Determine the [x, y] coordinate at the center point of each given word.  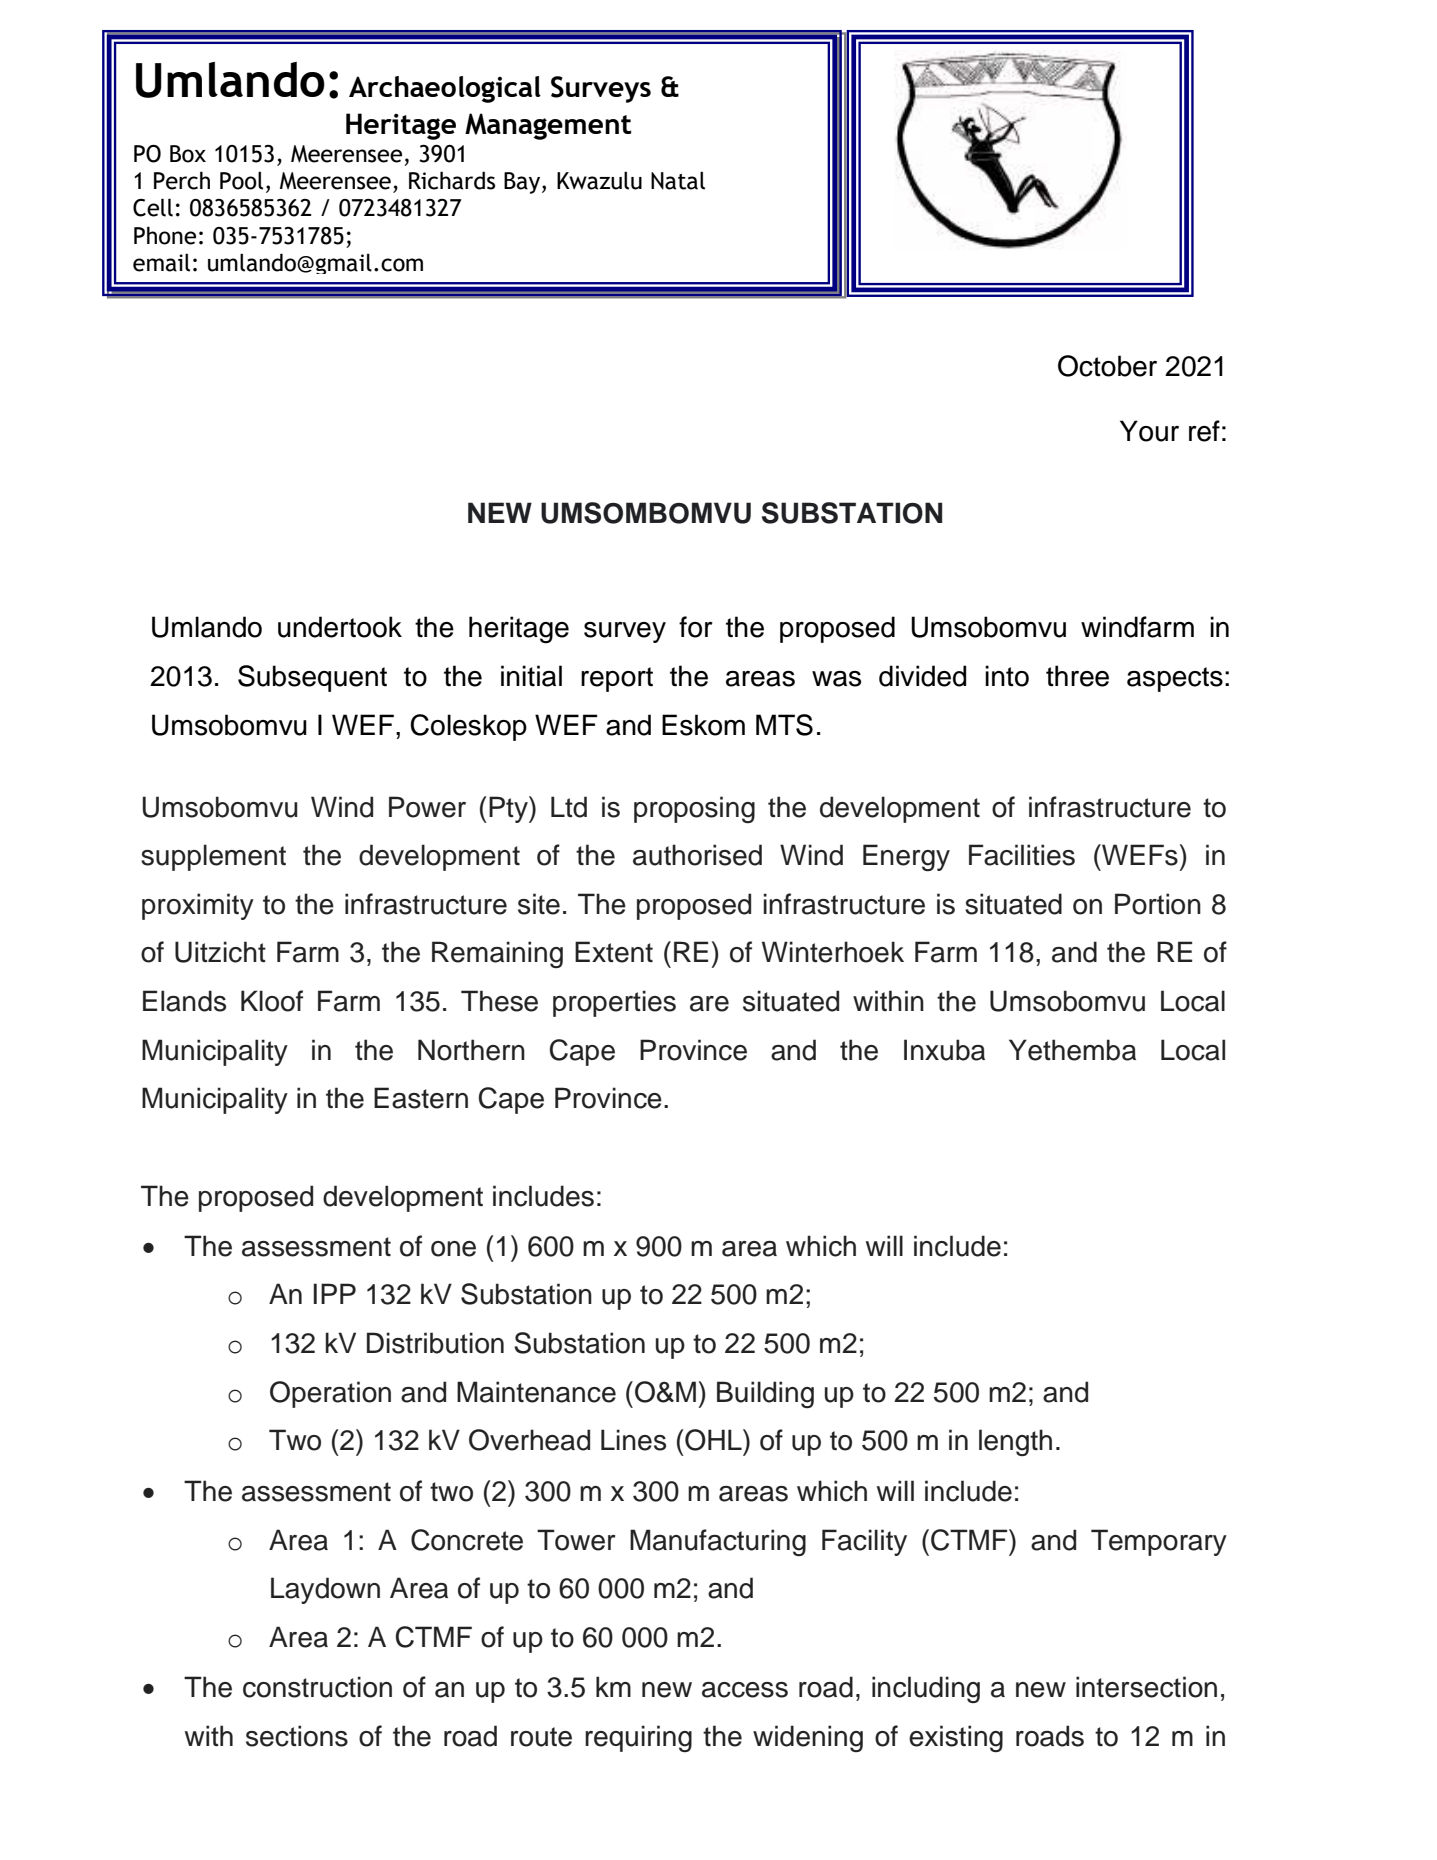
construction [317, 1687]
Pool [241, 180]
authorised [697, 855]
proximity [198, 906]
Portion [1158, 904]
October [1107, 366]
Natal [678, 180]
